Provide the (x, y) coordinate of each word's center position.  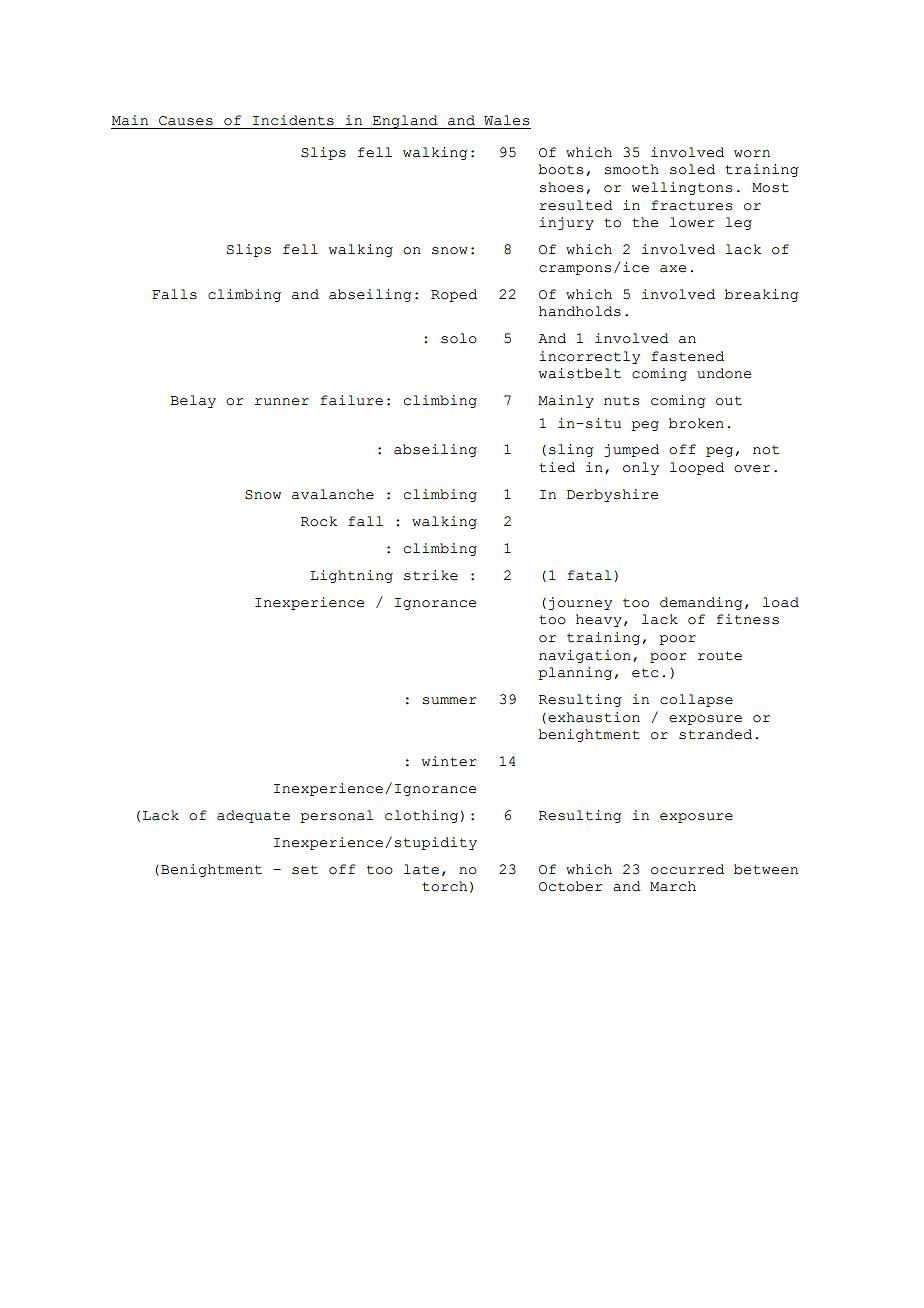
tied (557, 467)
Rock (319, 521)
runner (282, 402)
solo (459, 338)
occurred (687, 869)
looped (697, 468)
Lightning (351, 576)
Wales (506, 120)
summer (449, 701)
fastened (687, 356)
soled (692, 169)
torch (444, 886)
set (305, 870)
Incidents (293, 120)
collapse (696, 700)
